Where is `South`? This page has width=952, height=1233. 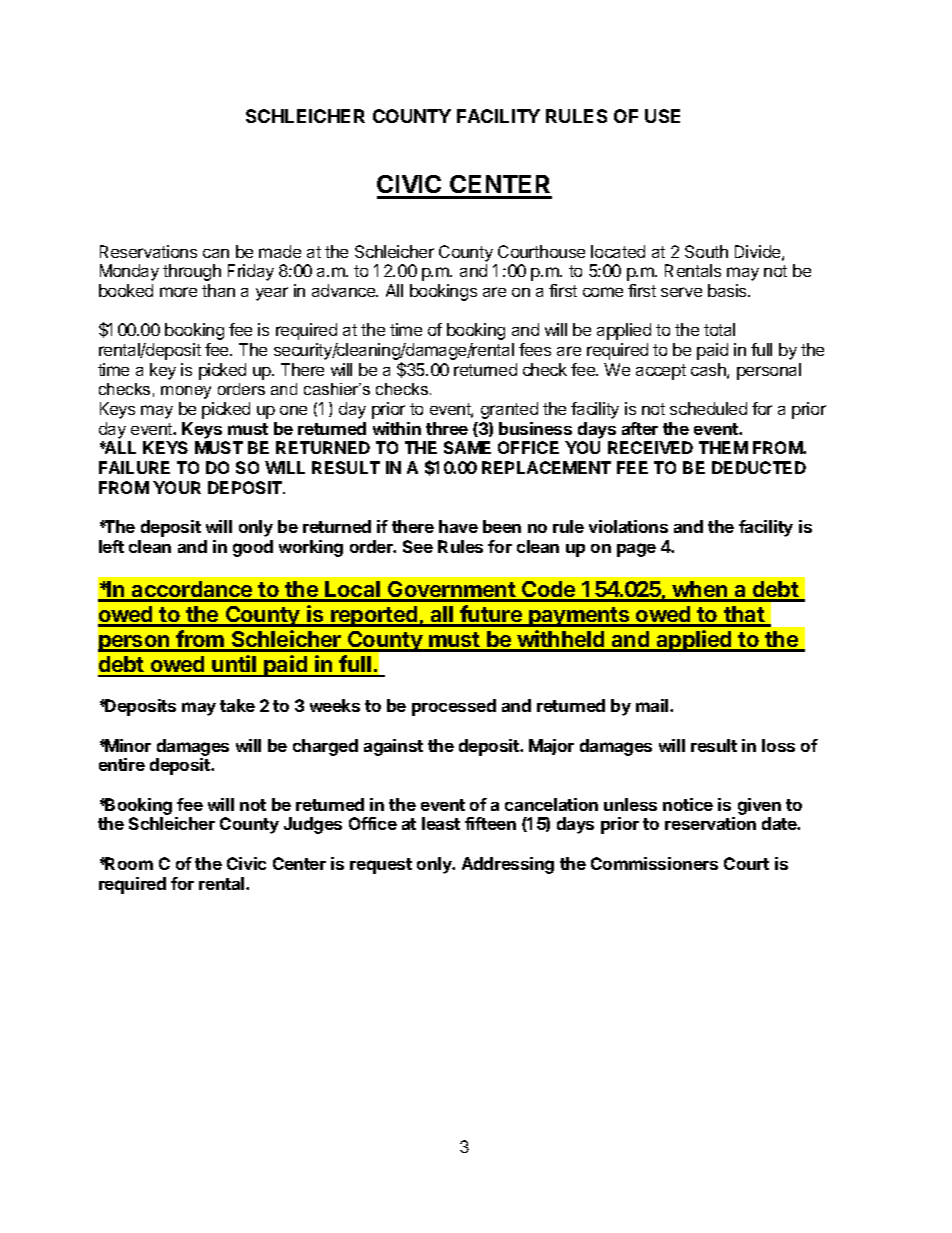 South is located at coordinates (706, 251).
